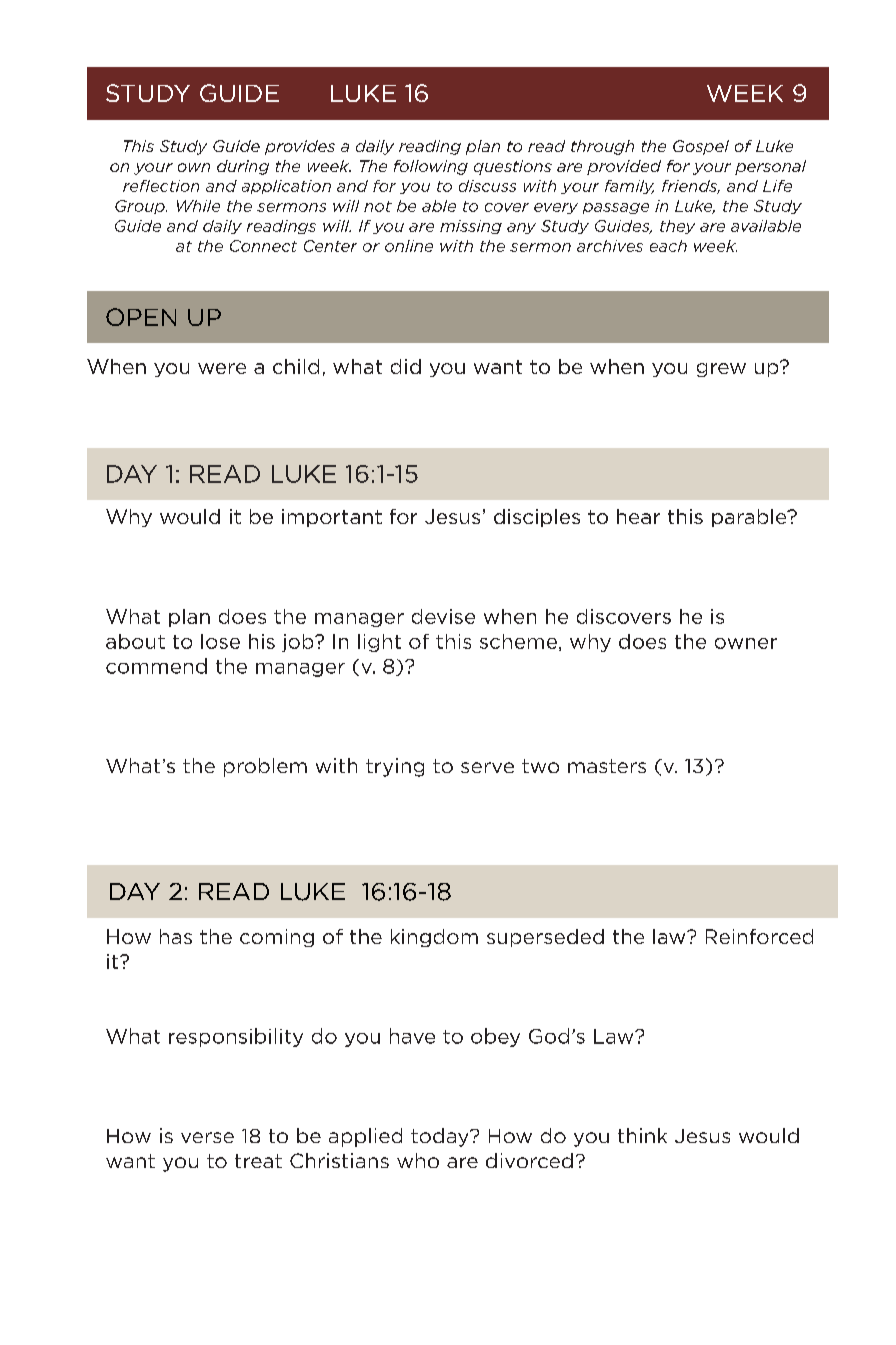 The height and width of the screenshot is (1345, 896). Describe the element at coordinates (431, 167) in the screenshot. I see `following` at that location.
